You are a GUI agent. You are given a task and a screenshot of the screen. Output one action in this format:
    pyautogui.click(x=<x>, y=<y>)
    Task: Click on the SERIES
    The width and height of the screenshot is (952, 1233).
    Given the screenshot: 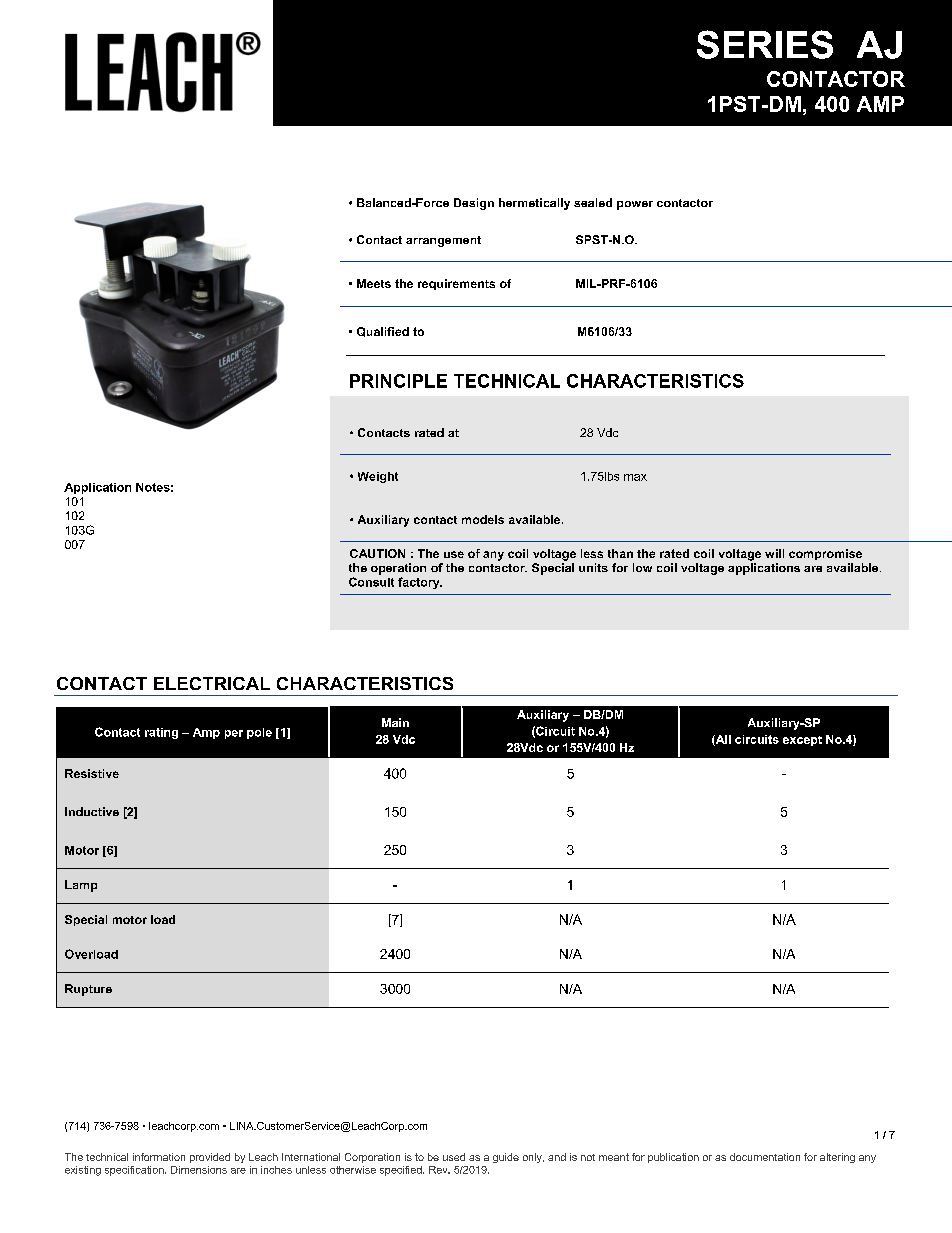 What is the action you would take?
    pyautogui.click(x=765, y=44)
